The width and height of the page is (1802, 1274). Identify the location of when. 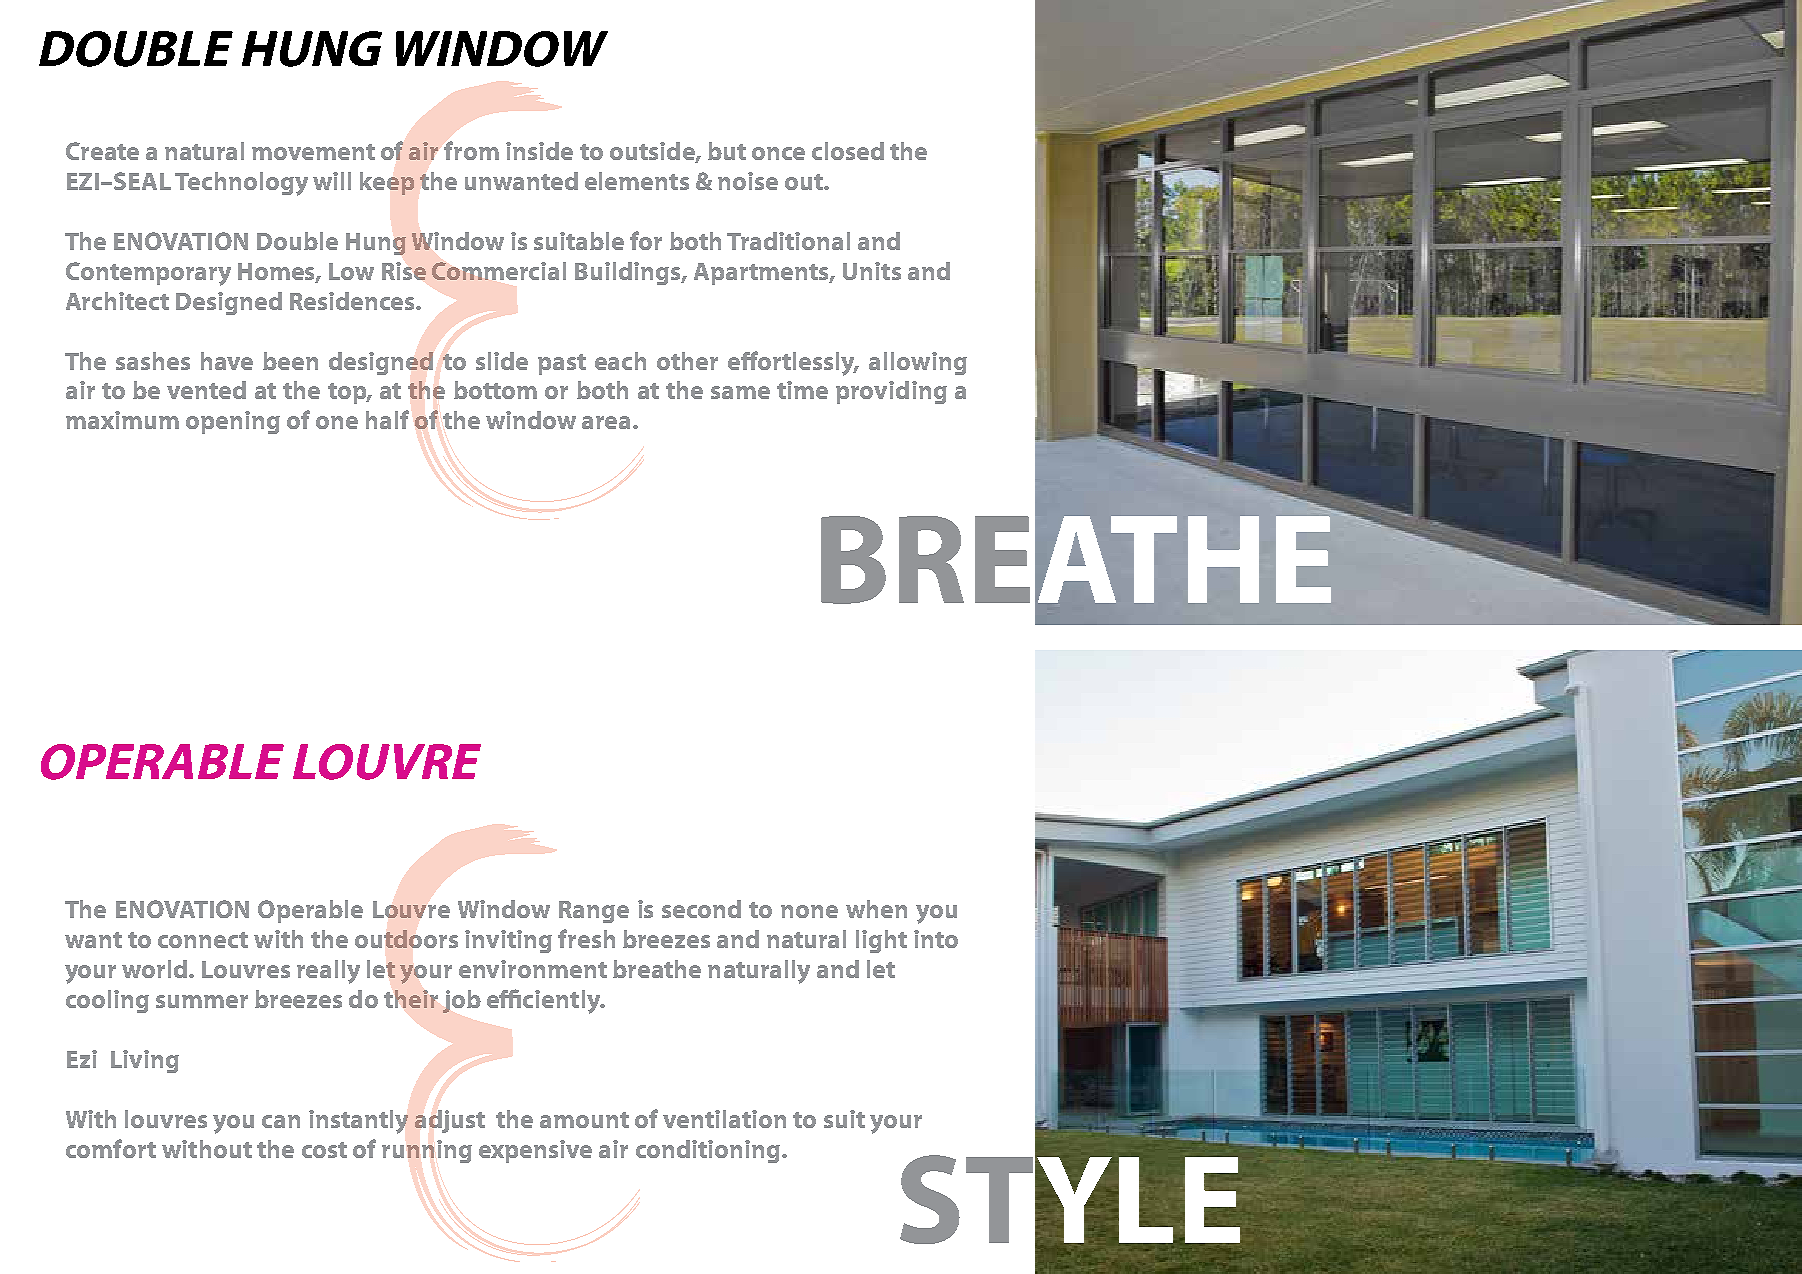
(876, 909).
